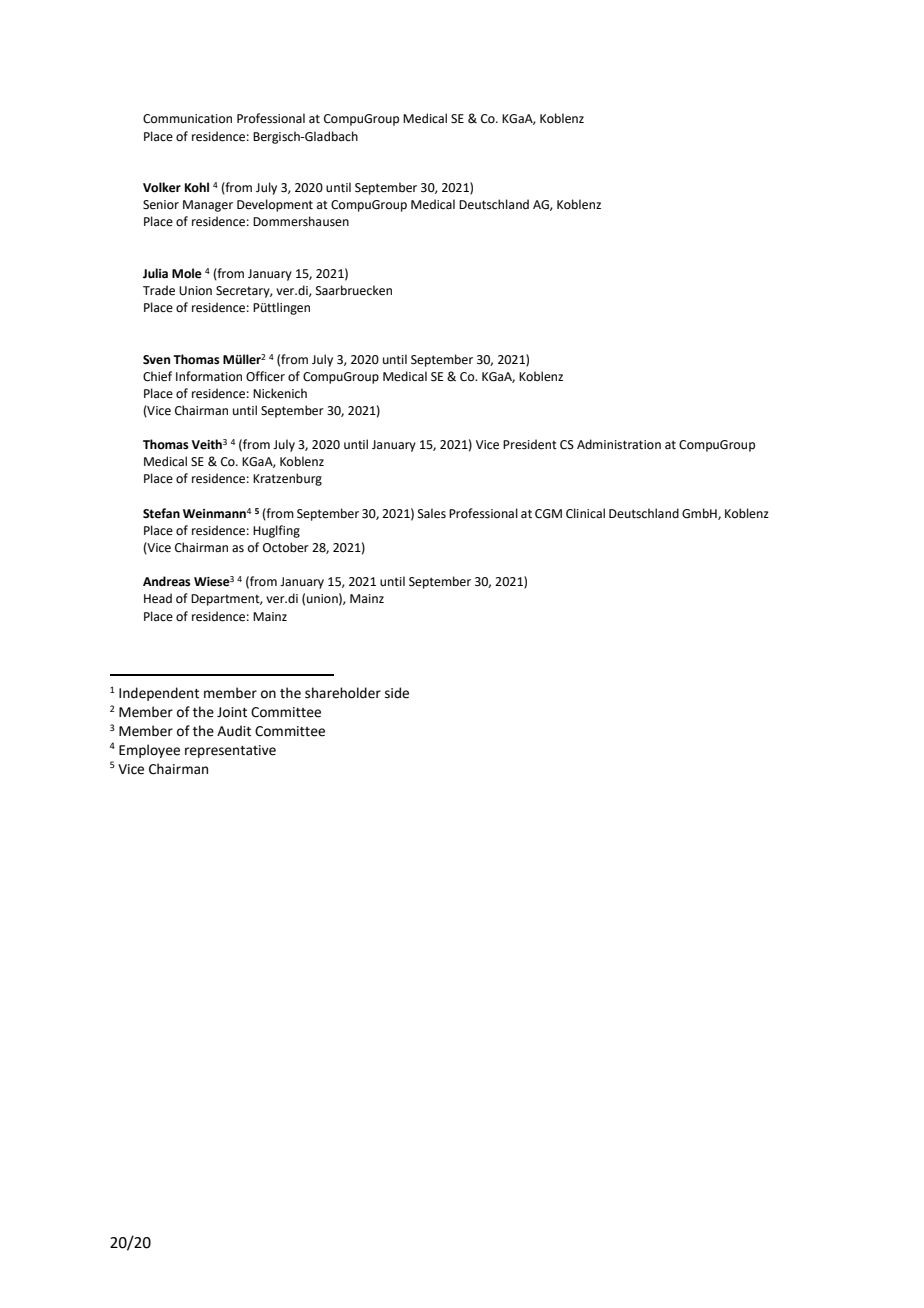 The width and height of the image is (924, 1308). I want to click on Communication, so click(187, 119).
